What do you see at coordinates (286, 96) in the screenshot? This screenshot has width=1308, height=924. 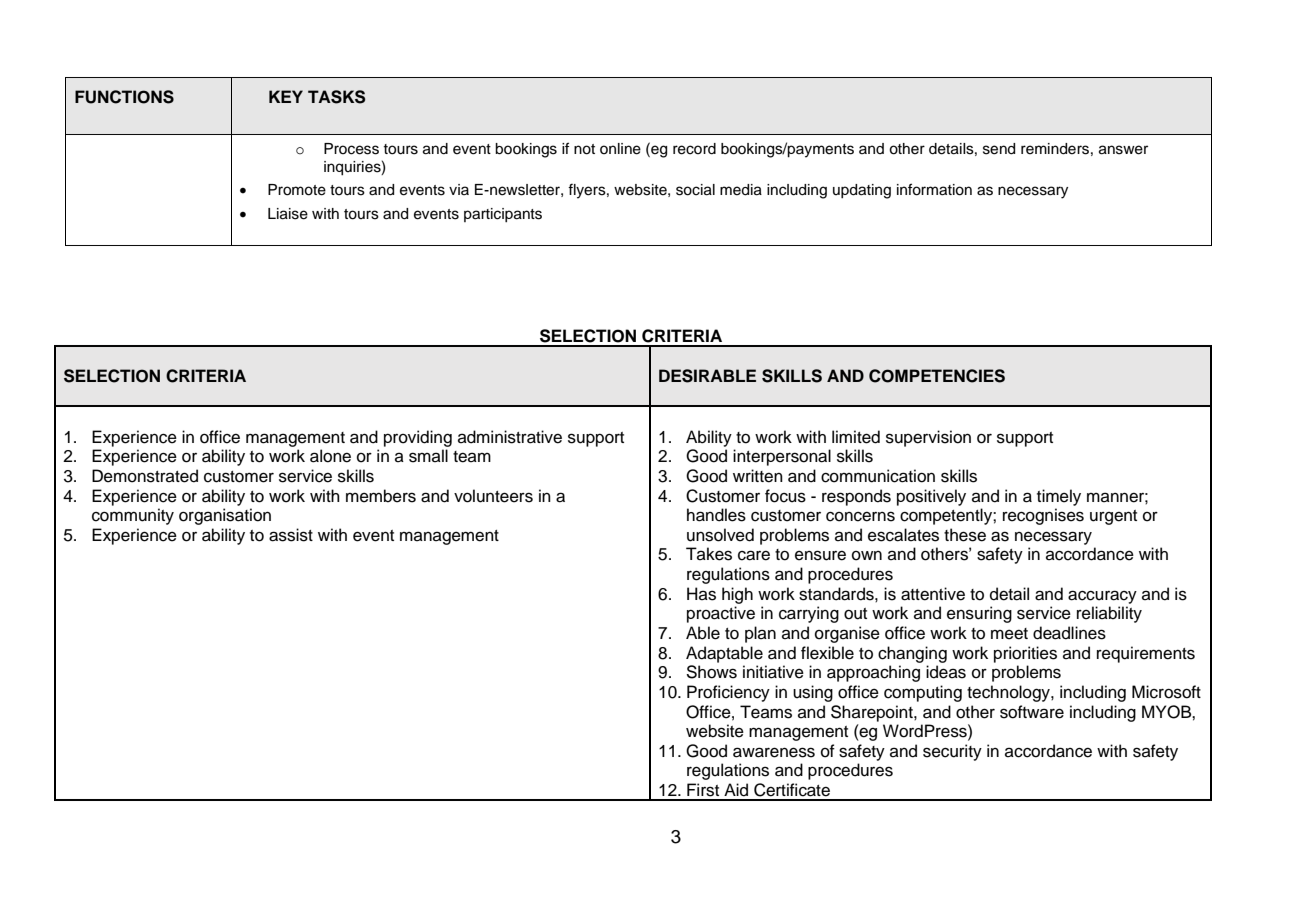 I see `KEY` at bounding box center [286, 96].
